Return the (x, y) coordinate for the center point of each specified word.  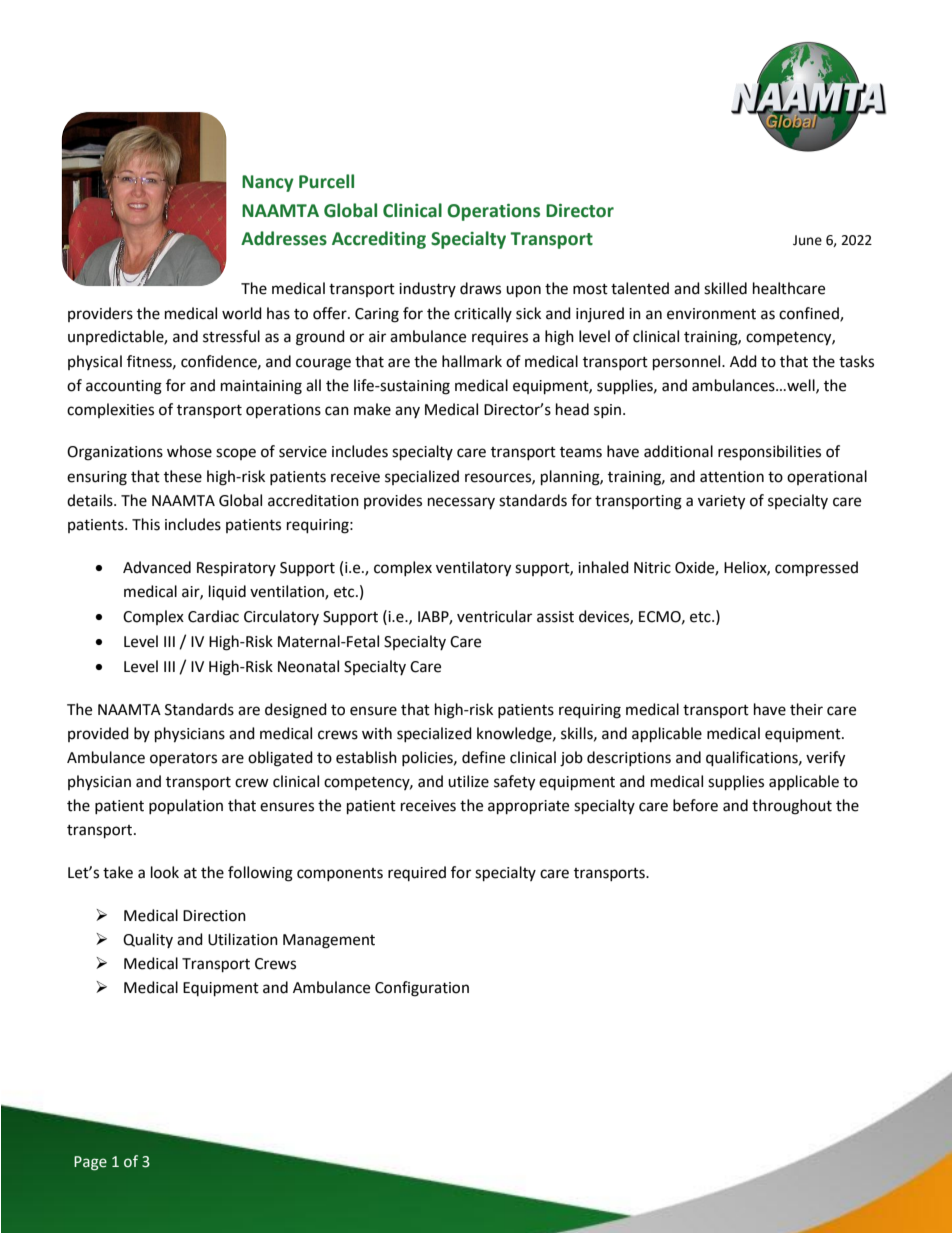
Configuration (422, 989)
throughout (792, 807)
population (186, 806)
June (807, 240)
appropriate (528, 807)
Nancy (268, 183)
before (695, 805)
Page (90, 1163)
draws (480, 288)
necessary (461, 503)
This (146, 524)
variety (721, 502)
